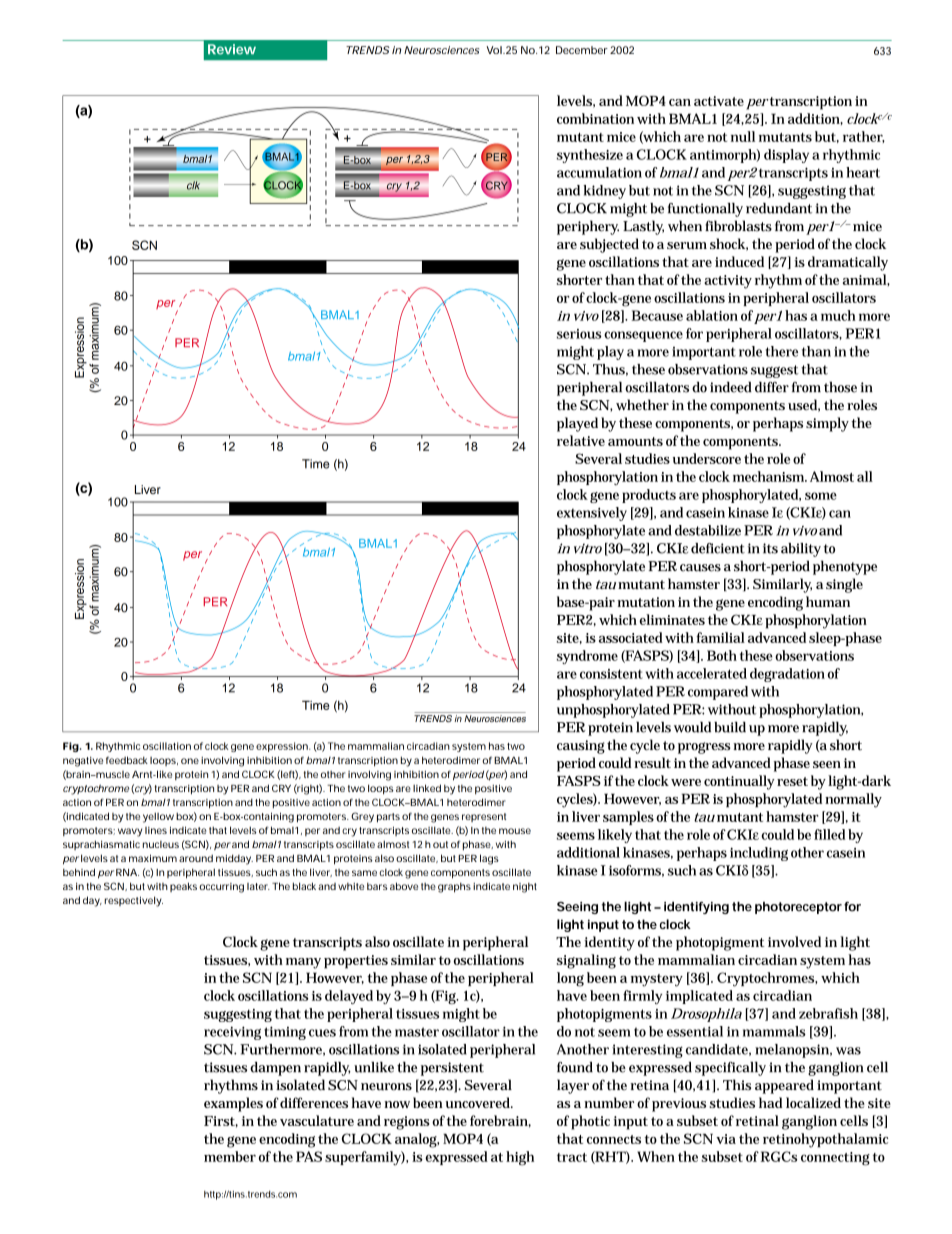 This page has width=952, height=1234. I want to click on around, so click(196, 858).
